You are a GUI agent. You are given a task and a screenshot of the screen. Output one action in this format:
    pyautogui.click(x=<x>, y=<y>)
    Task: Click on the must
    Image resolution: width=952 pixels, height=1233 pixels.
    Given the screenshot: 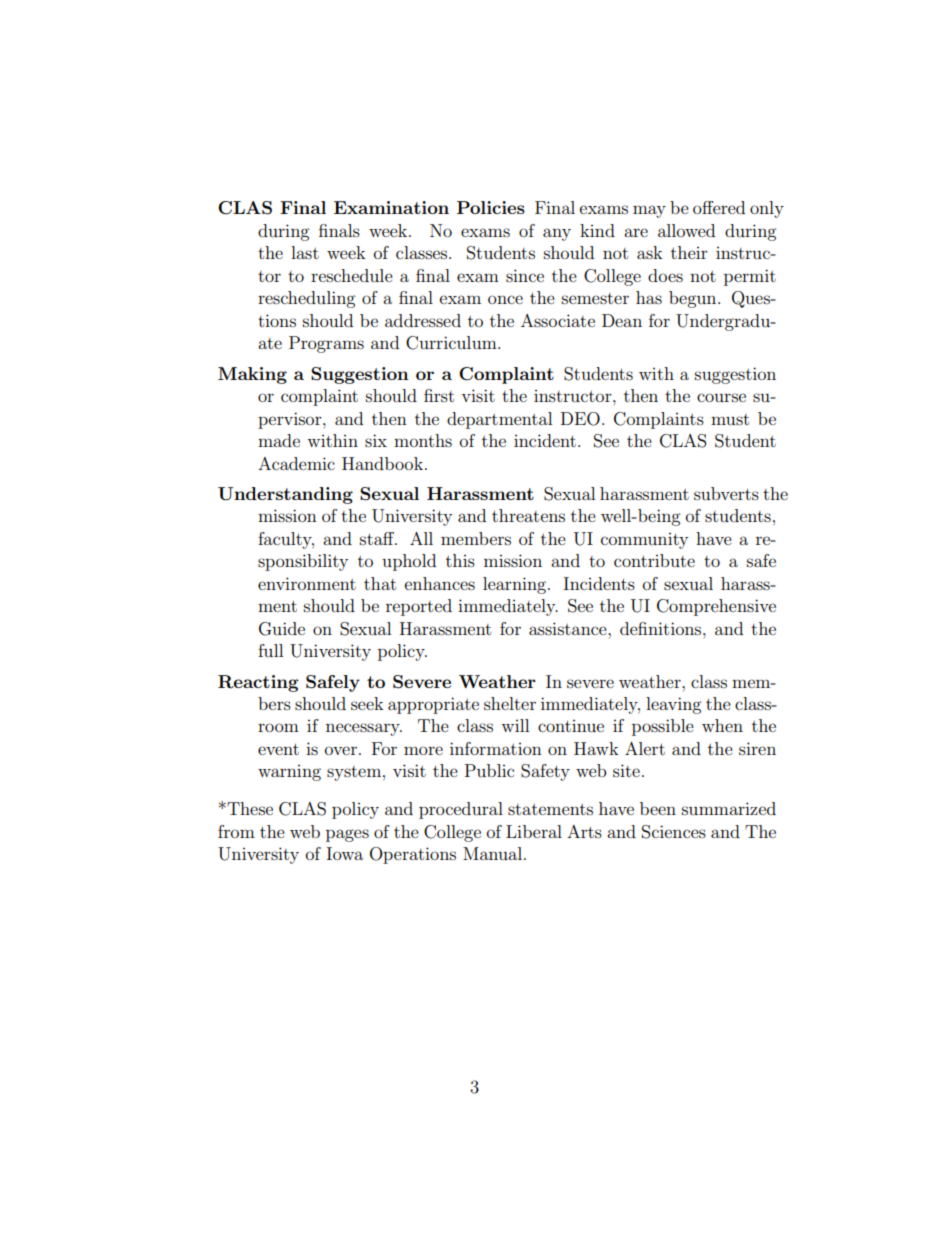 What is the action you would take?
    pyautogui.click(x=730, y=419)
